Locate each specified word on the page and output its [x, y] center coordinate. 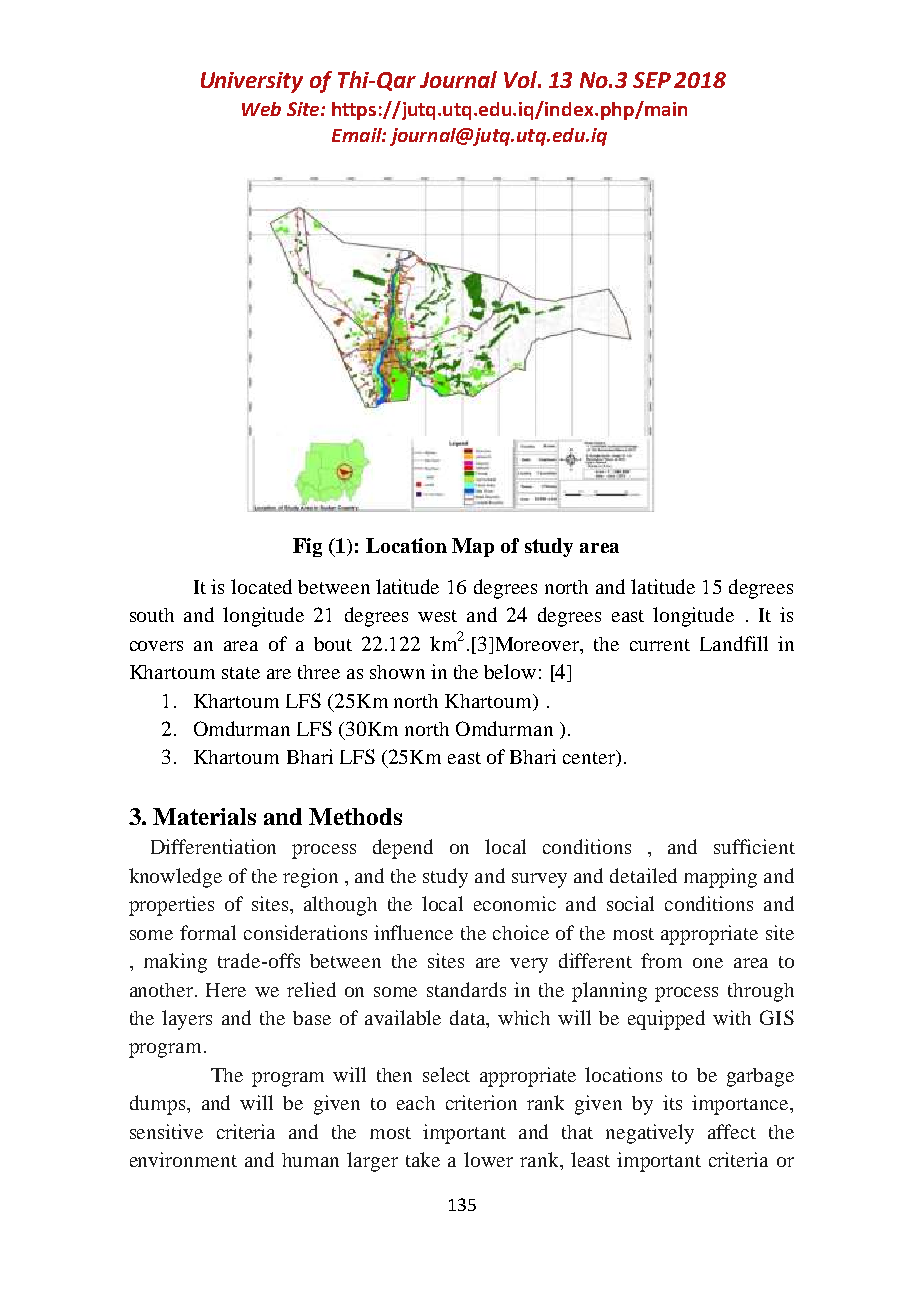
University [252, 82]
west [437, 616]
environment [183, 1159]
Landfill [734, 643]
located [261, 586]
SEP [652, 80]
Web [261, 109]
